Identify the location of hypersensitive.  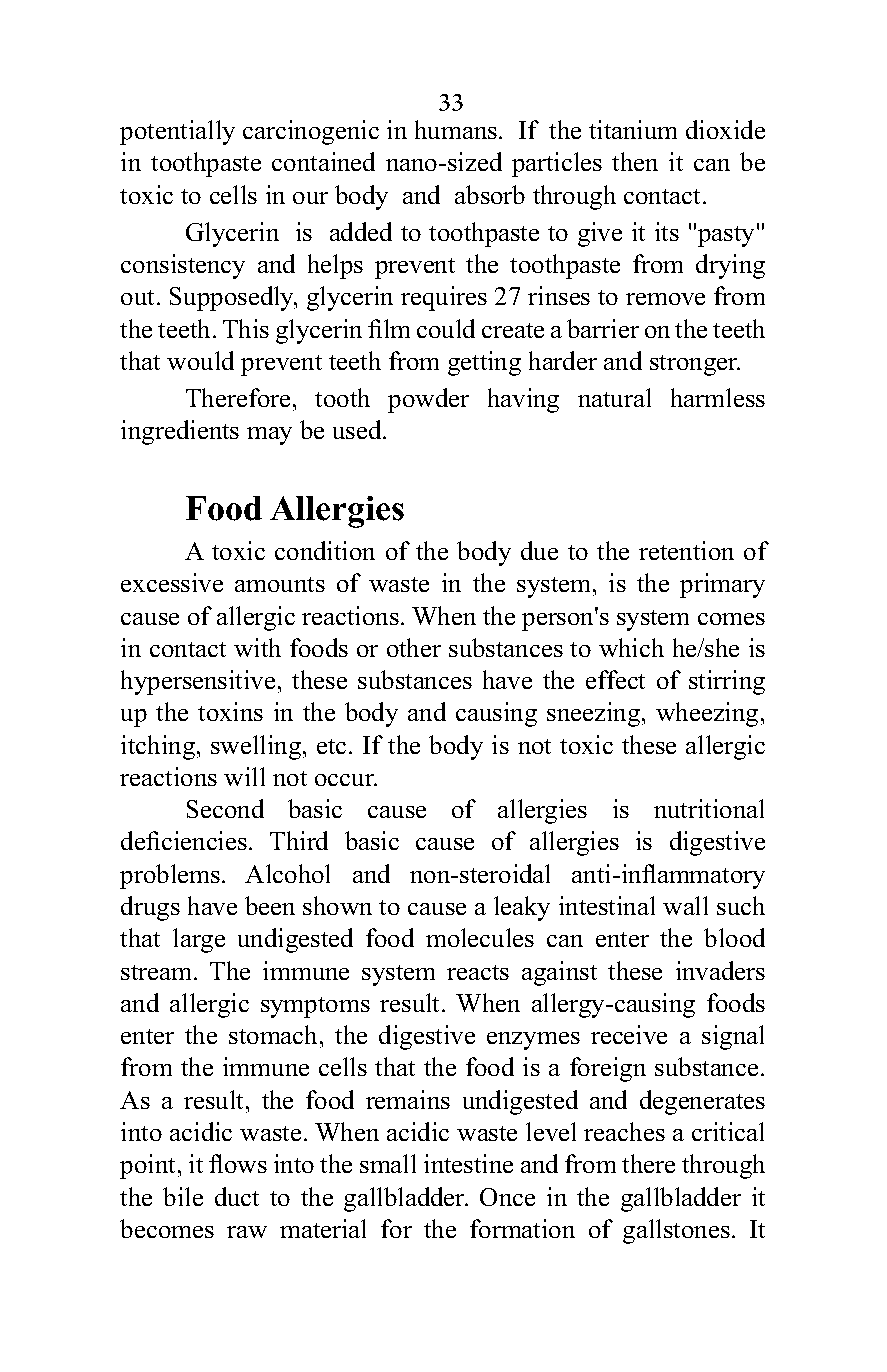
(198, 682).
